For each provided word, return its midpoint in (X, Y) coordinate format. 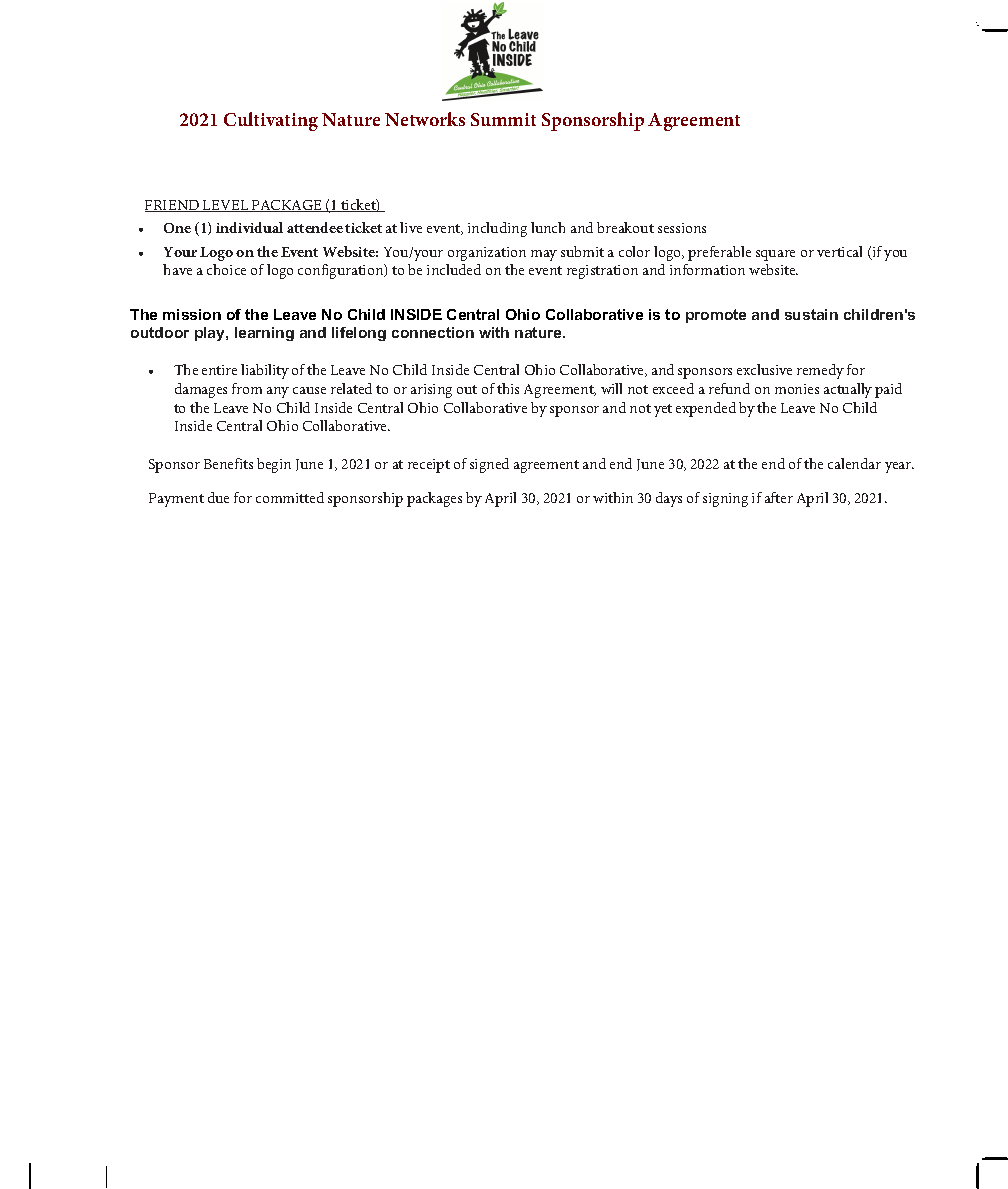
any (278, 392)
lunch (548, 227)
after (779, 497)
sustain (811, 314)
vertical (839, 251)
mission (192, 314)
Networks (425, 119)
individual (249, 227)
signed (489, 465)
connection (433, 332)
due (218, 497)
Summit (503, 119)
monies (797, 389)
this (508, 388)
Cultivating (271, 121)
